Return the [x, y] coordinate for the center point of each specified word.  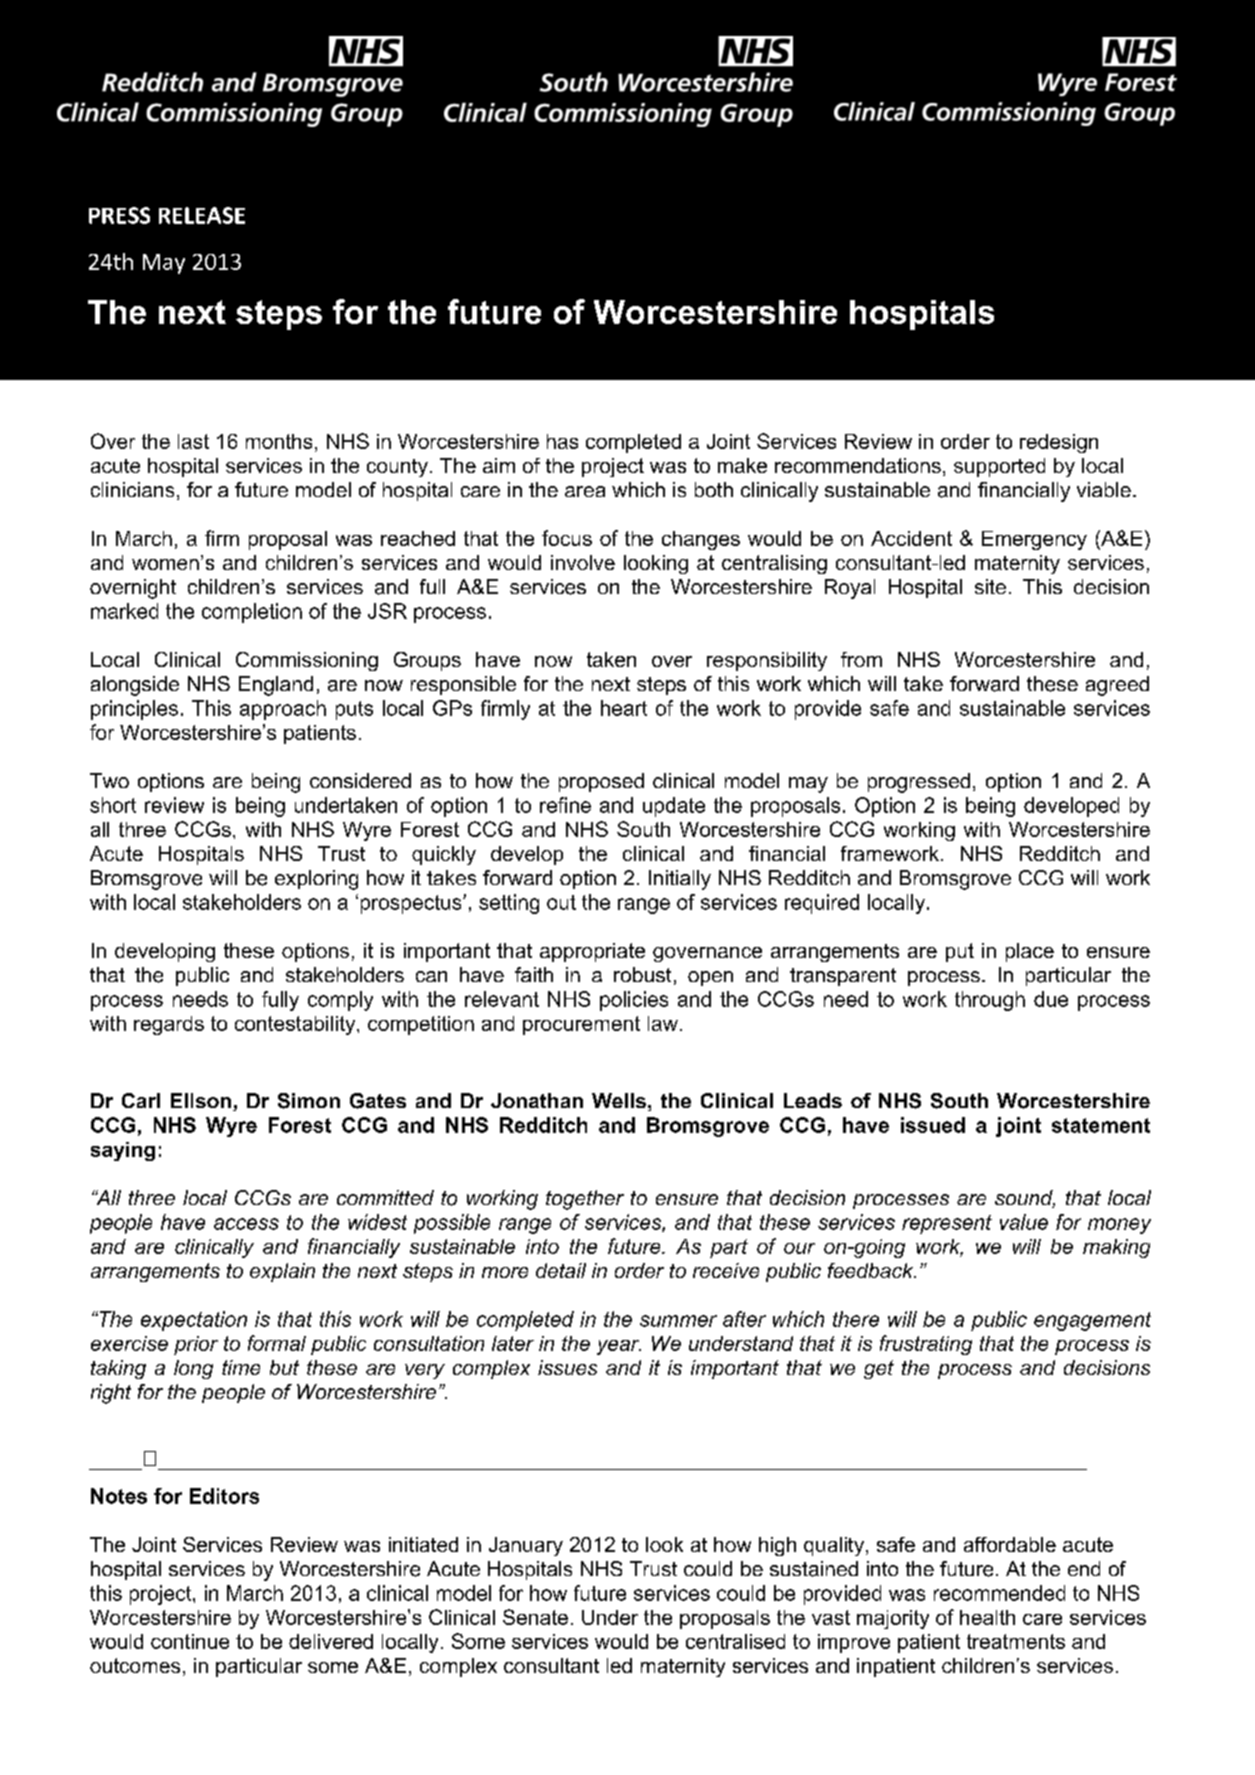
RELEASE [202, 215]
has [562, 441]
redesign [1059, 443]
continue [190, 1641]
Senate [535, 1617]
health [987, 1617]
